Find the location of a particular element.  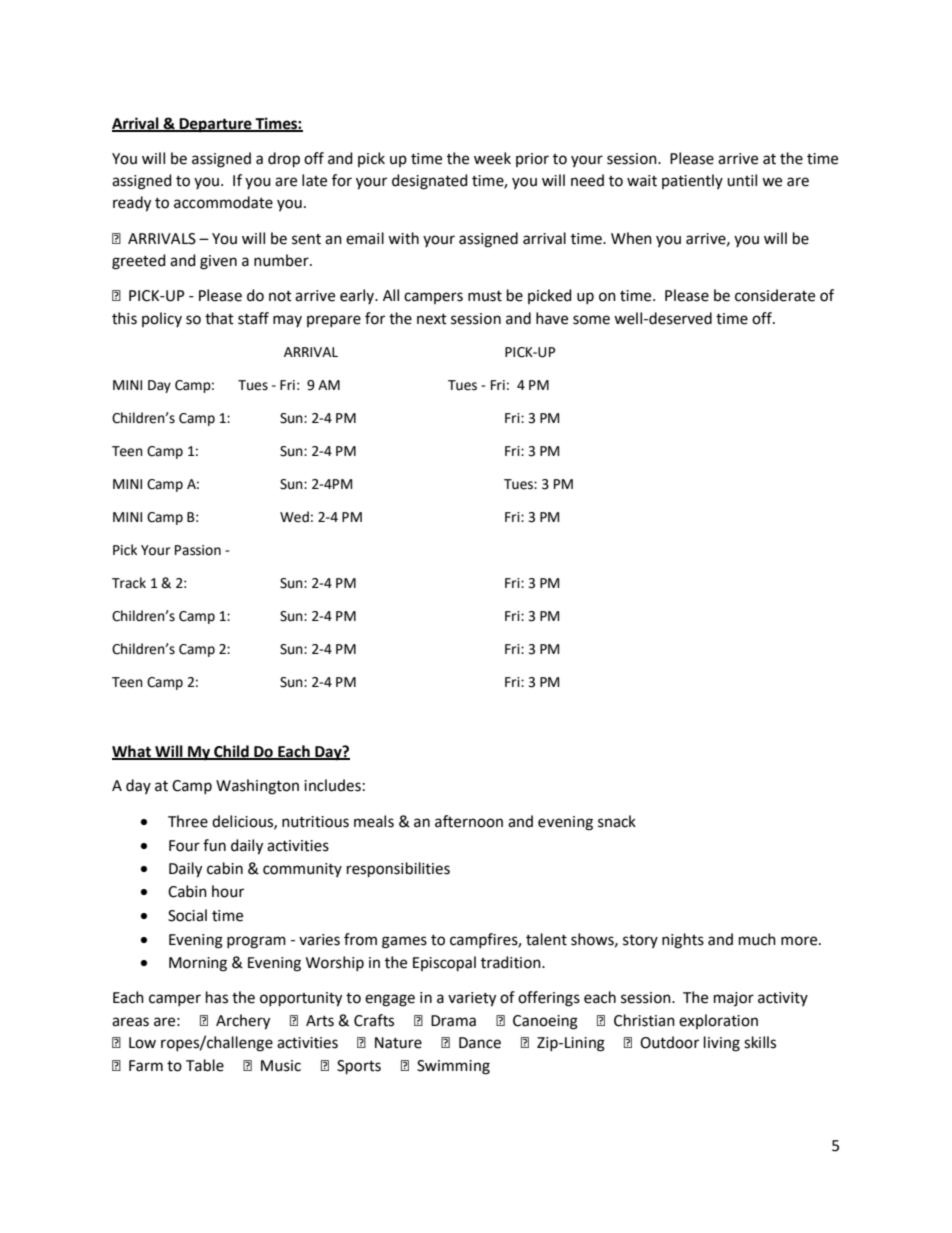

patiently is located at coordinates (692, 181).
